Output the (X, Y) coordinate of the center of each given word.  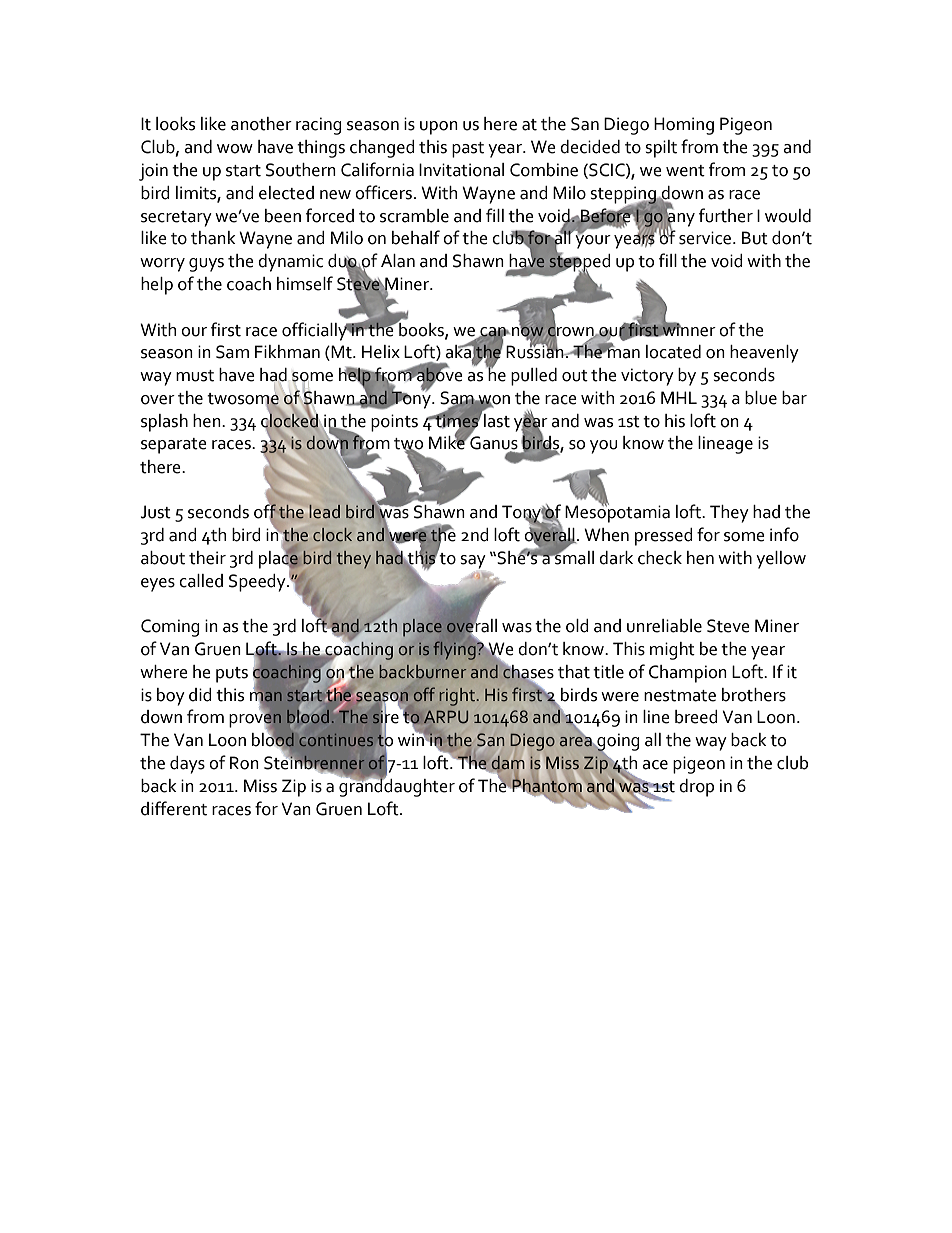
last (496, 419)
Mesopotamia (617, 513)
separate (174, 446)
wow (235, 149)
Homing (684, 126)
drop (696, 788)
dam (508, 763)
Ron (244, 763)
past (468, 150)
